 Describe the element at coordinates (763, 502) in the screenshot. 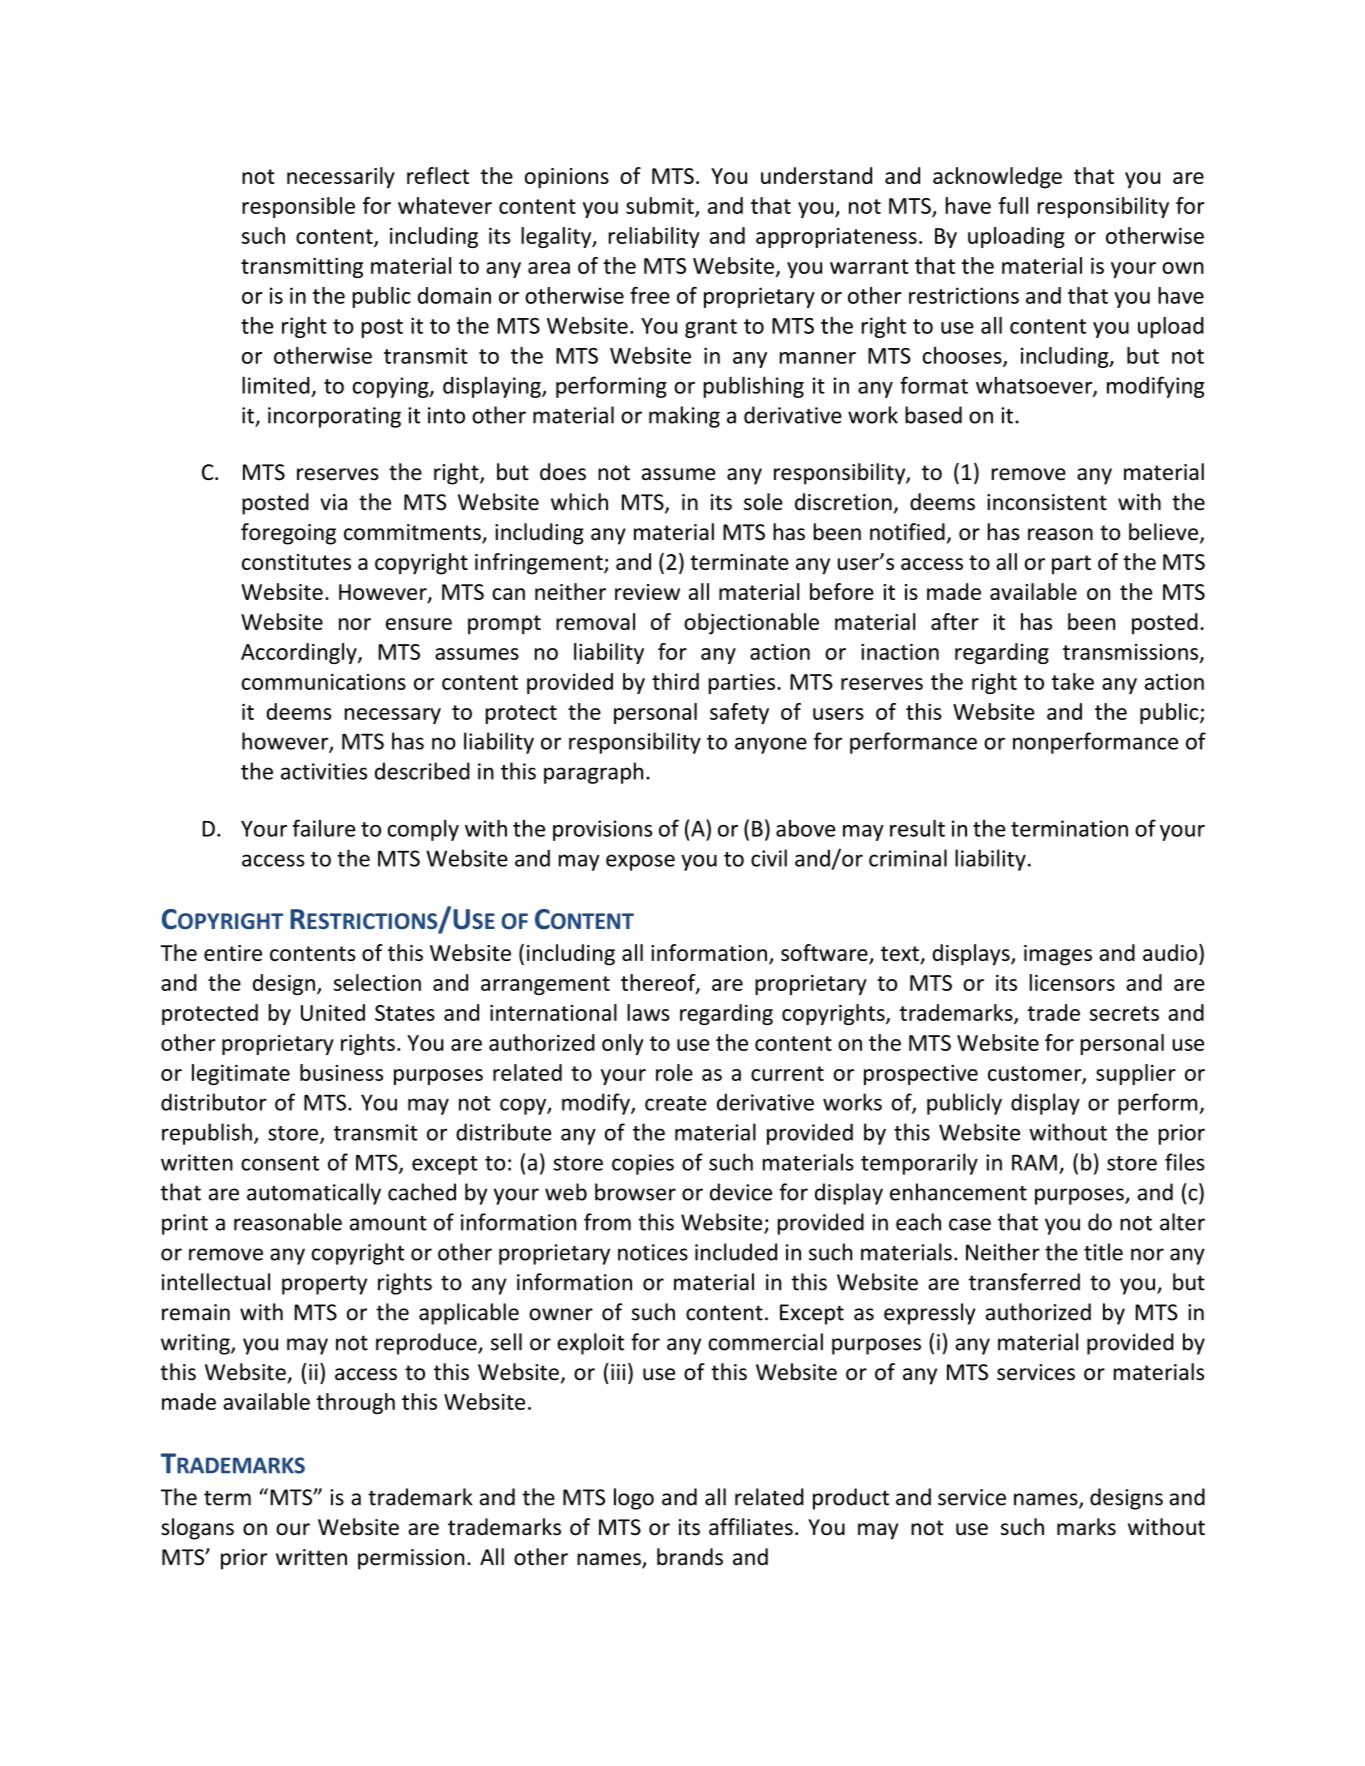

I see `sole` at that location.
